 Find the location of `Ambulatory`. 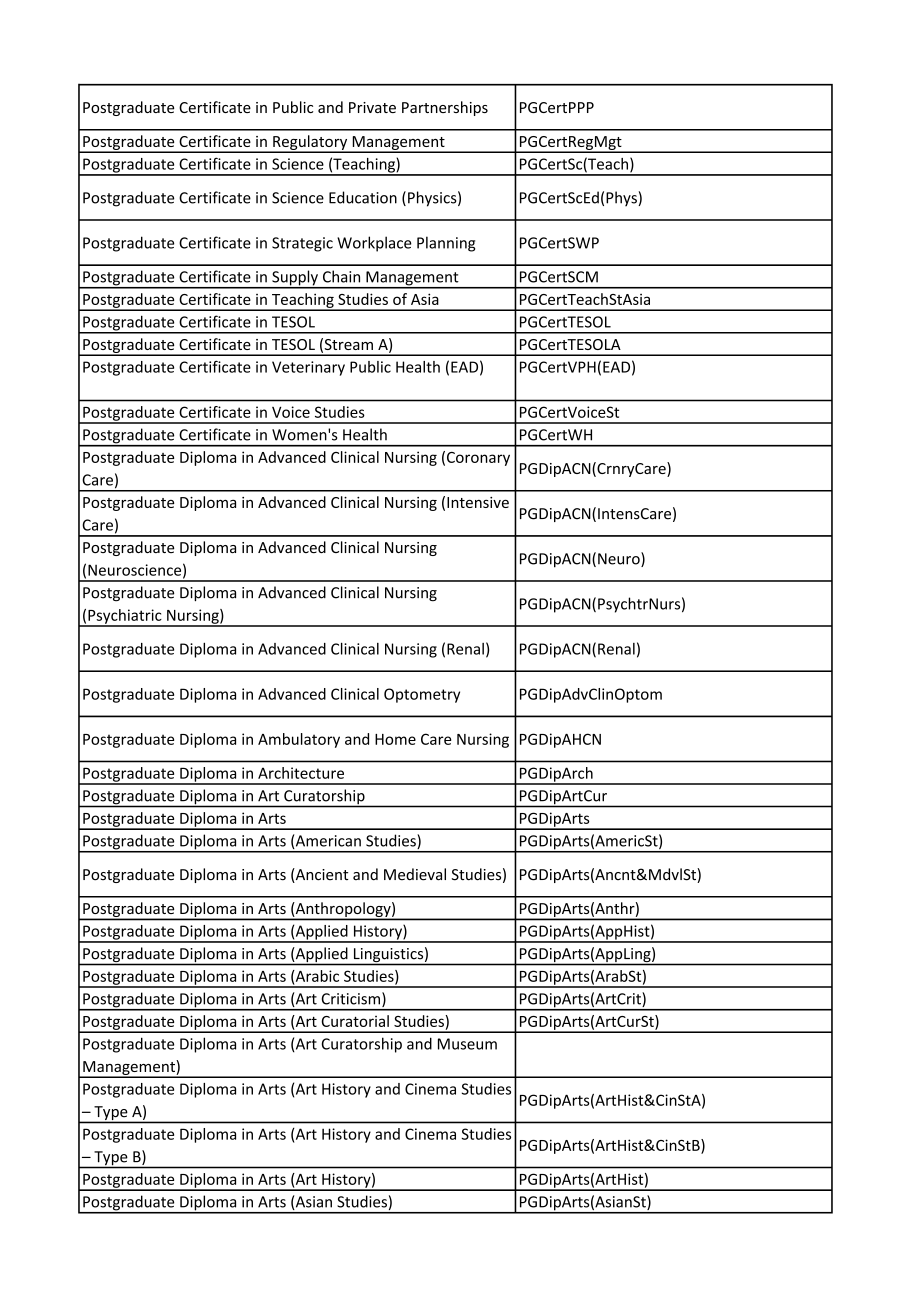

Ambulatory is located at coordinates (299, 740).
